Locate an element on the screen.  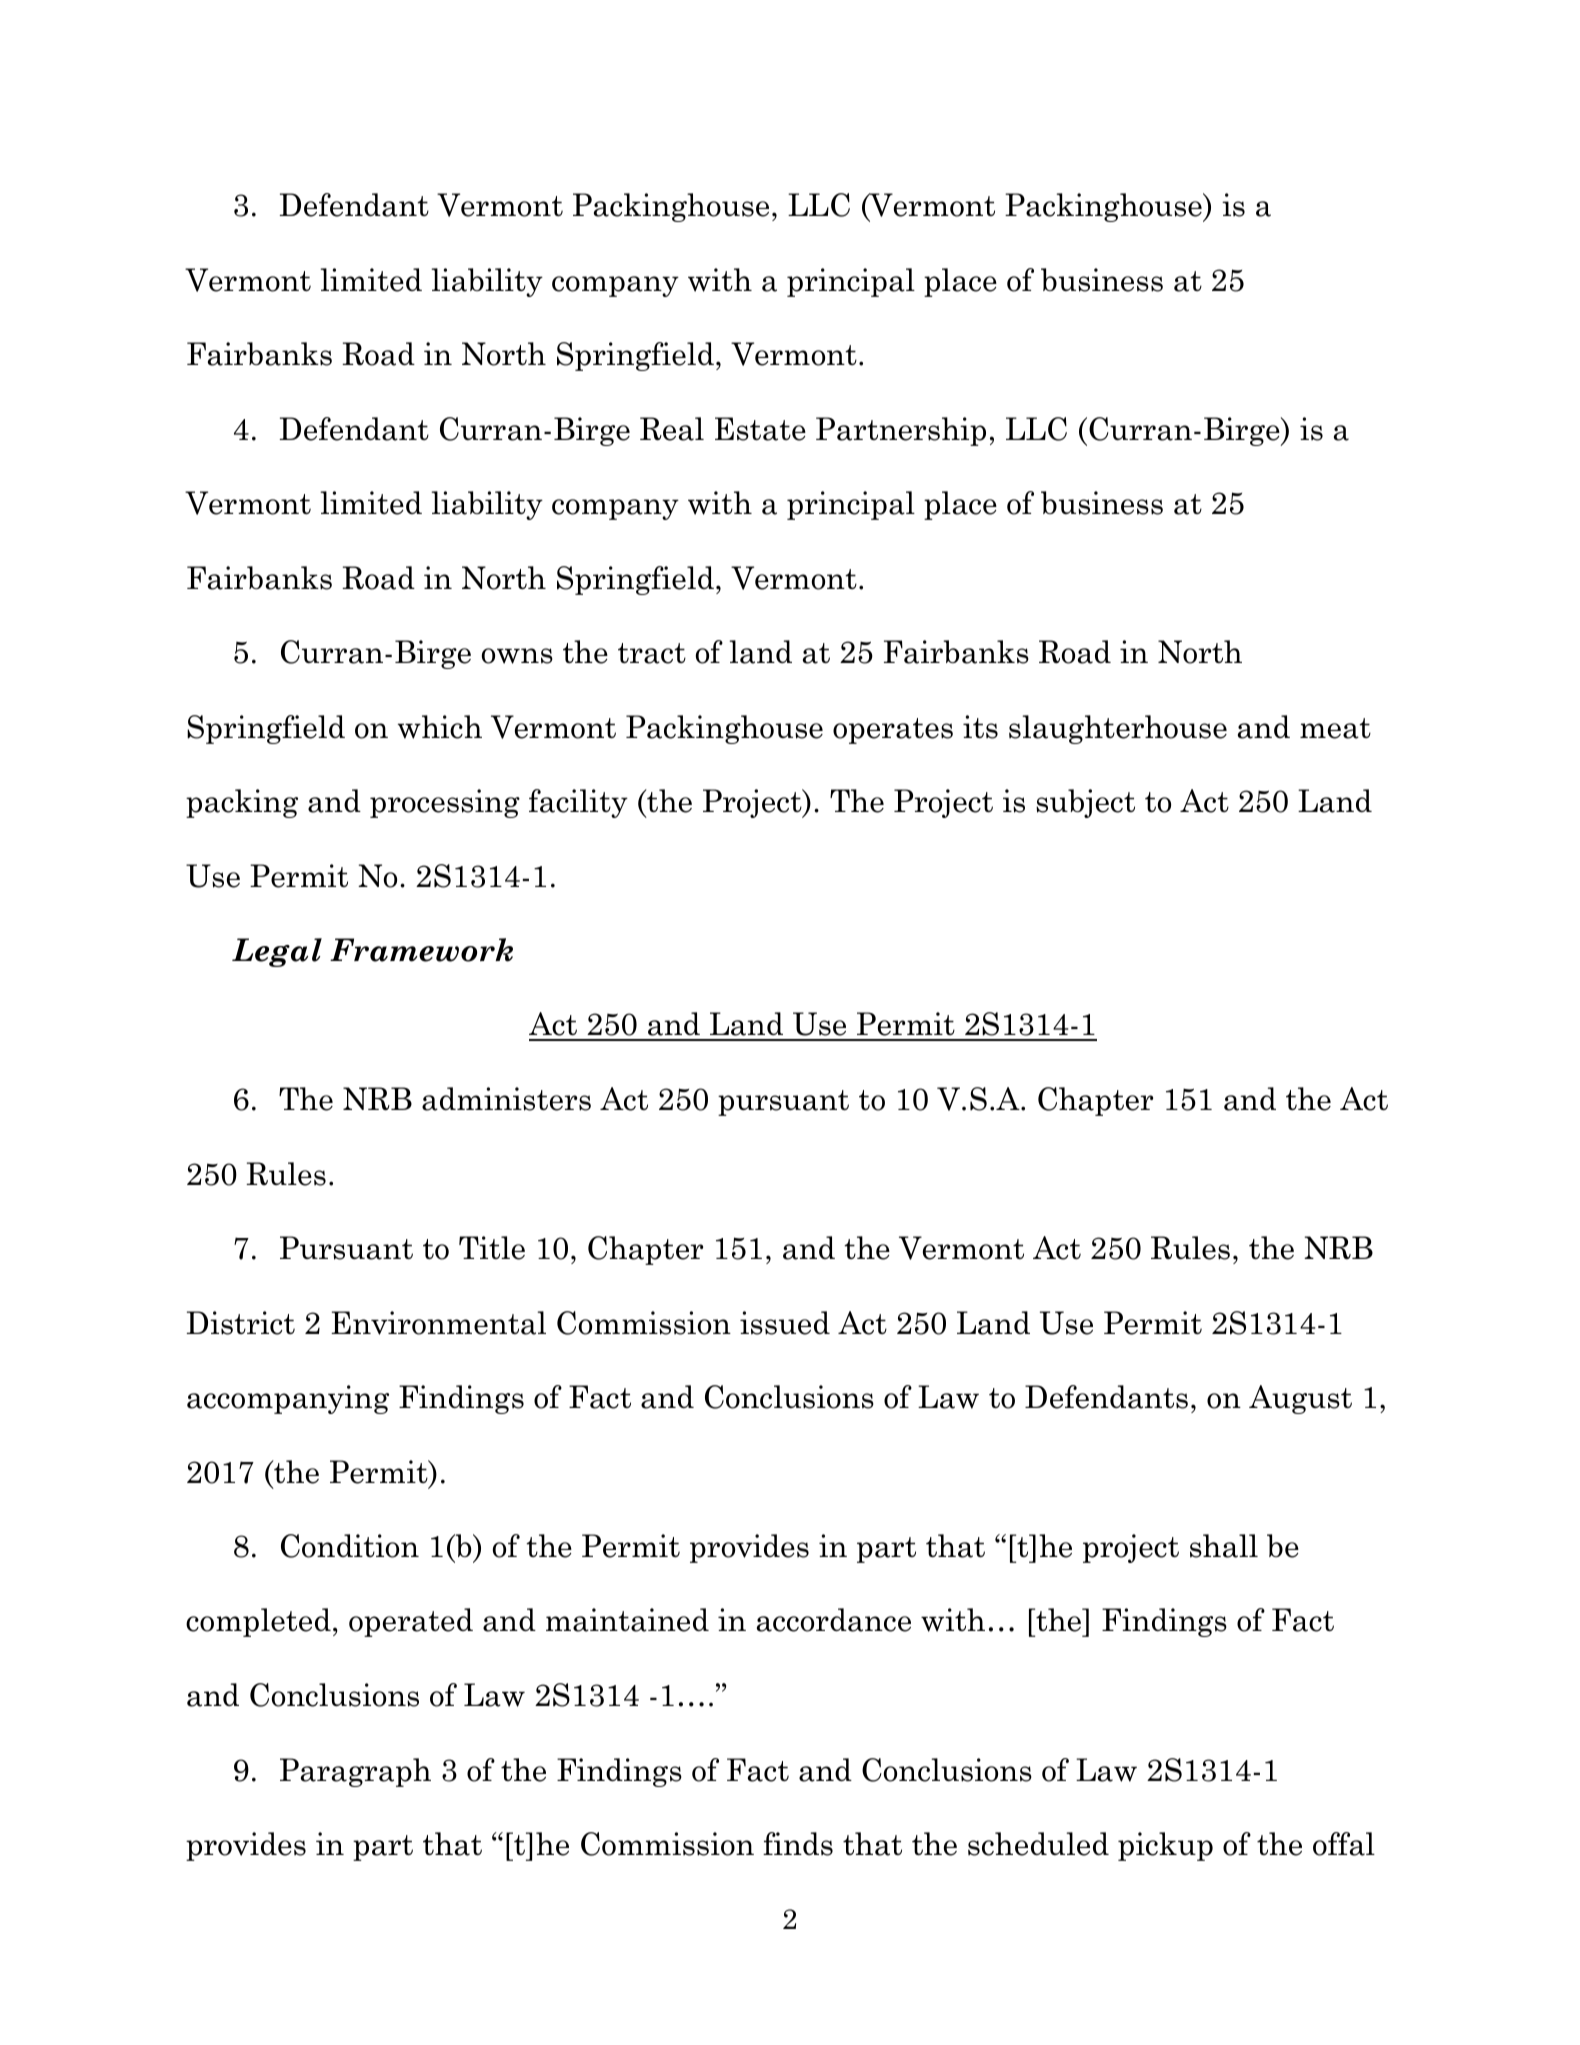
processing is located at coordinates (445, 803).
